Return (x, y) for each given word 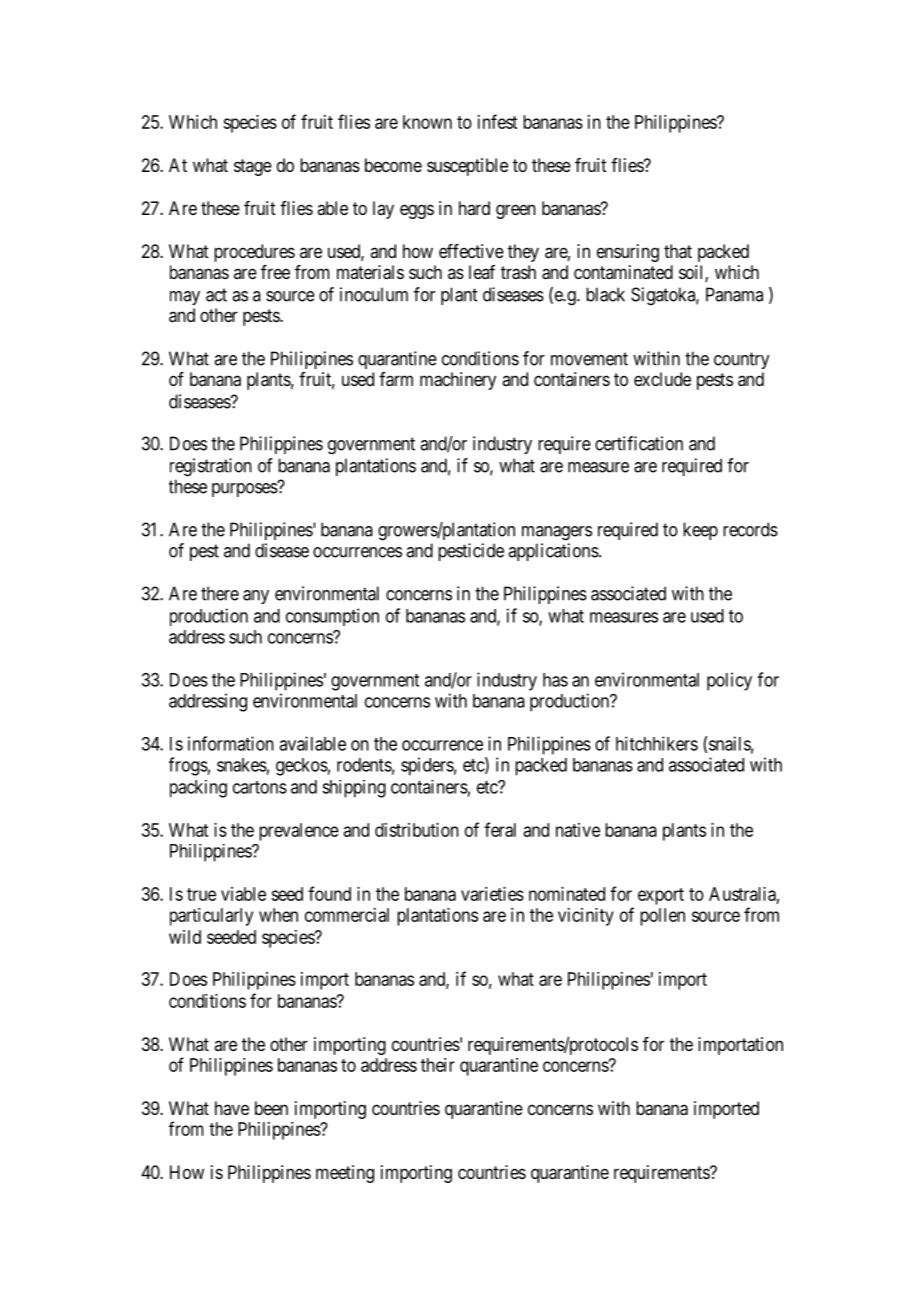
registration (211, 467)
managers (557, 533)
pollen (662, 917)
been (271, 1108)
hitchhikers (657, 743)
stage (253, 167)
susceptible (467, 167)
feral (500, 829)
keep (700, 531)
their (438, 1065)
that (678, 251)
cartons (260, 787)
